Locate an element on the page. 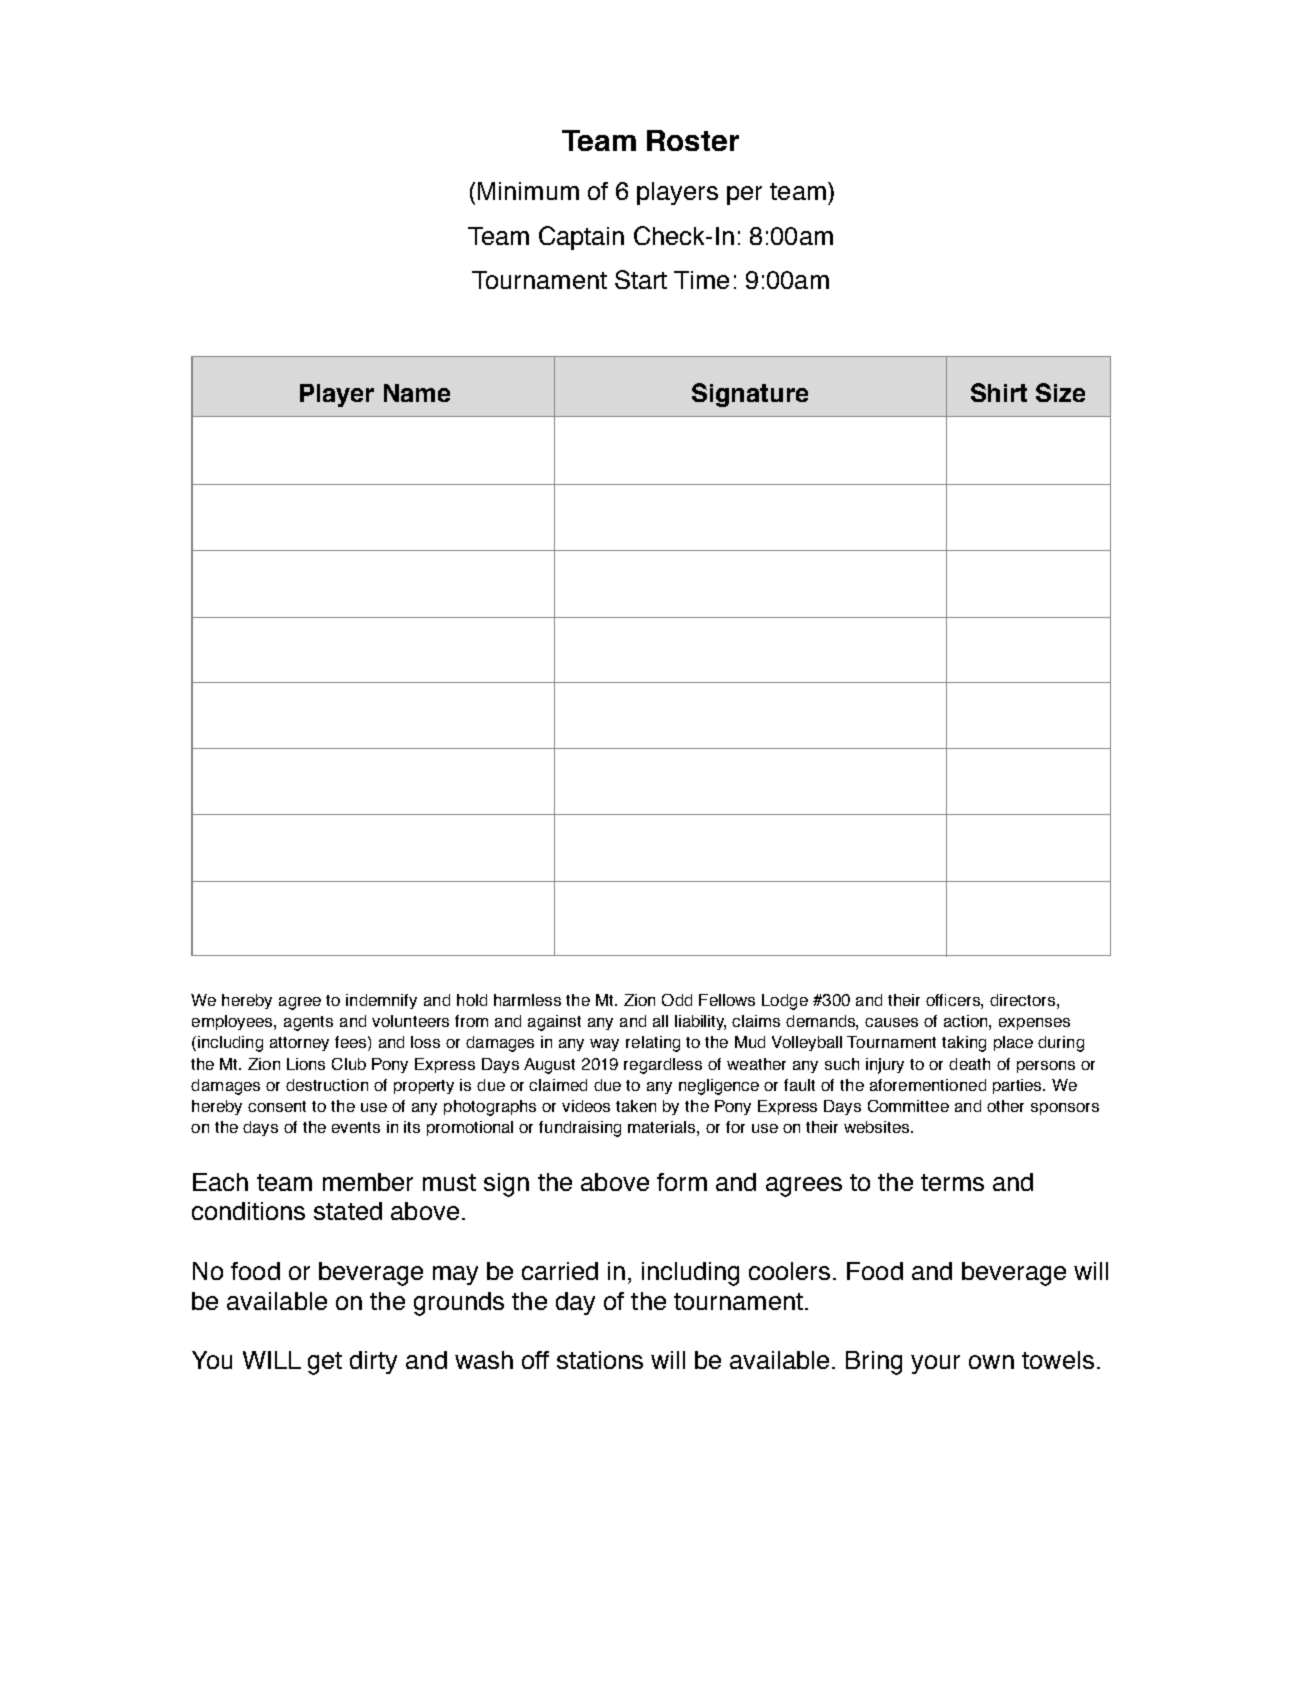 The height and width of the document is (1684, 1302). Start is located at coordinates (641, 279).
